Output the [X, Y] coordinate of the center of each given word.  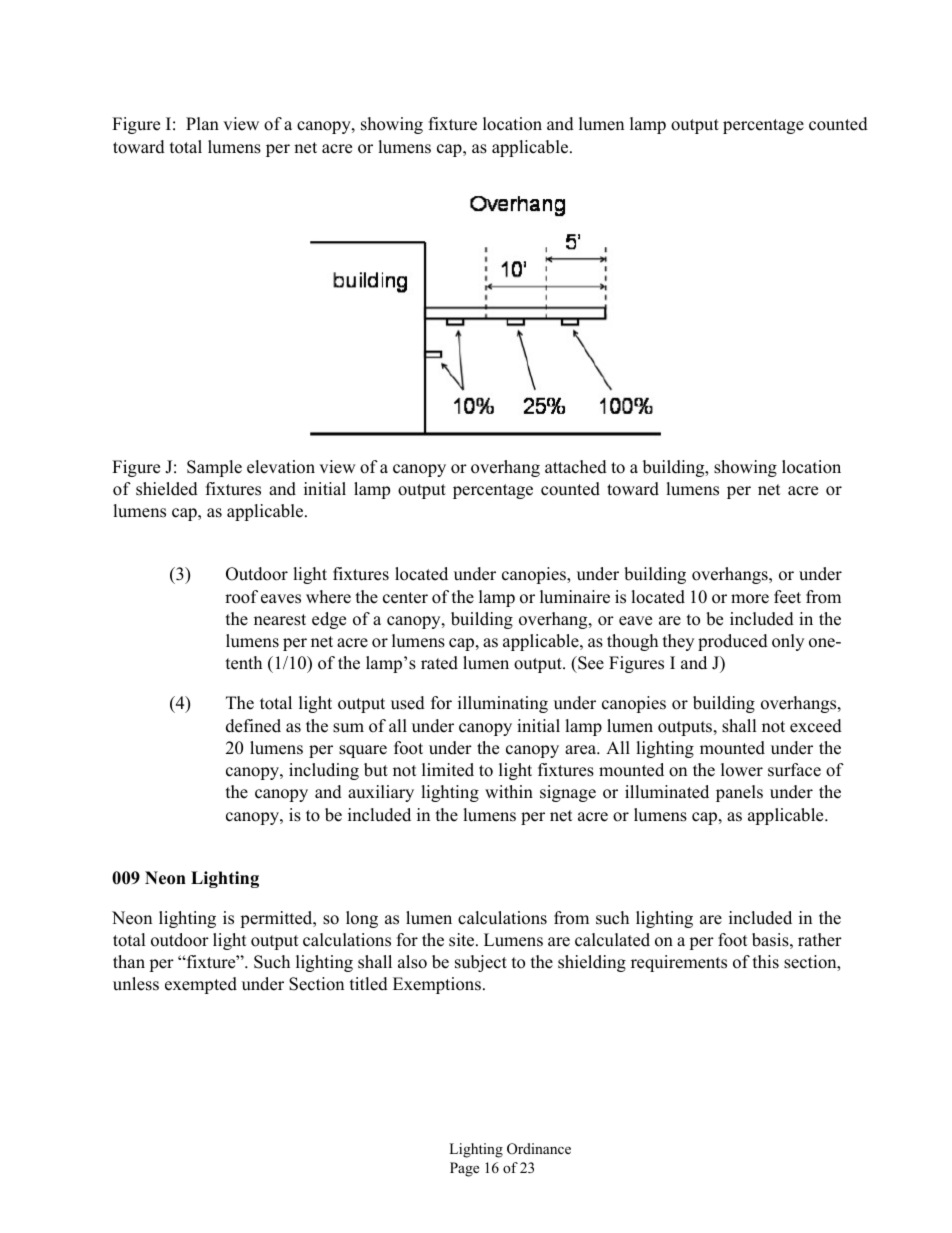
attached [576, 467]
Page [464, 1169]
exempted [201, 985]
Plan [202, 123]
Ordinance [539, 1149]
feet [787, 597]
